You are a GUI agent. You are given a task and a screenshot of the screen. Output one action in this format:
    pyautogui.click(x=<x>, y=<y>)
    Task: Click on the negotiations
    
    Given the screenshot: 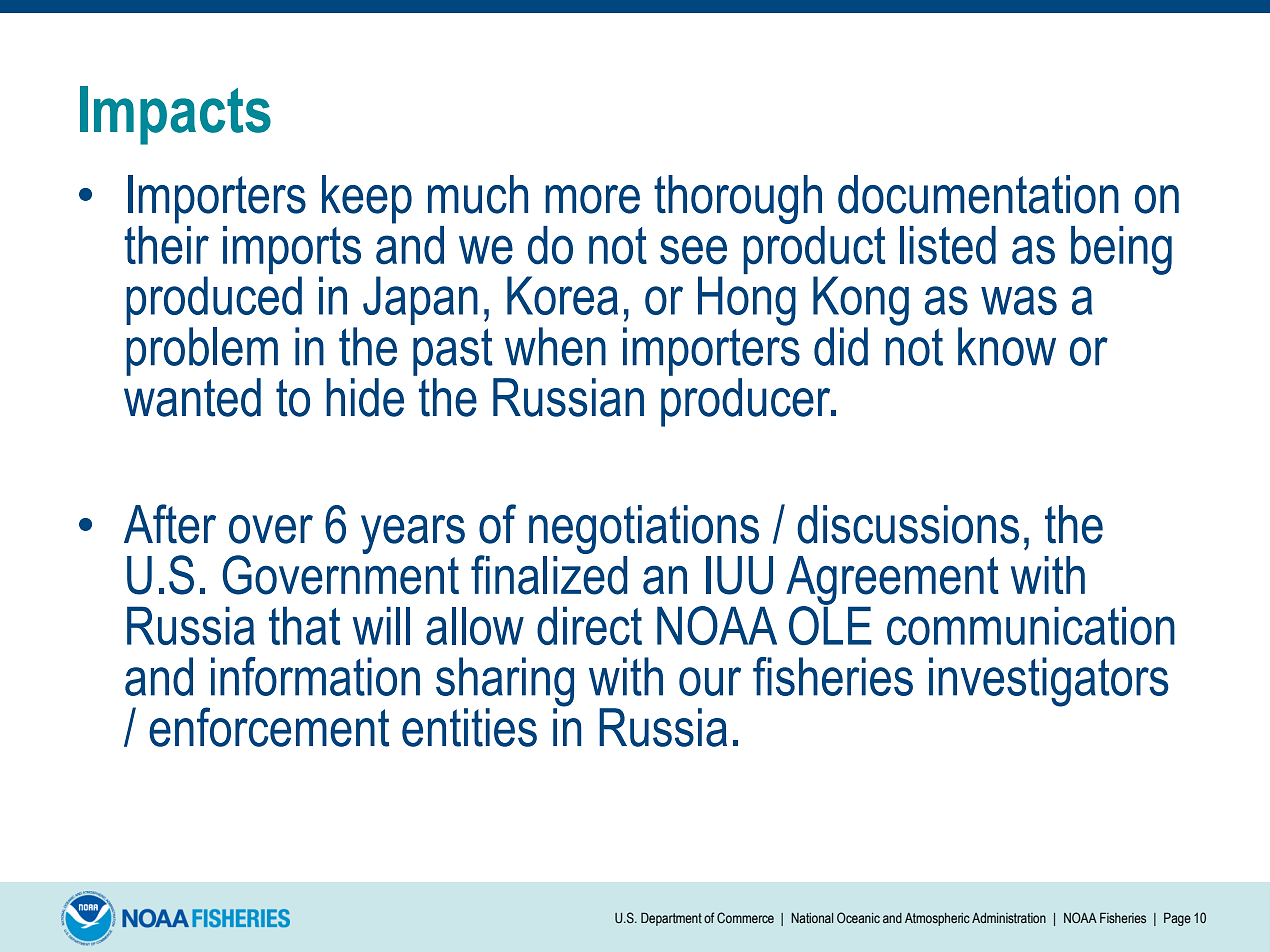 What is the action you would take?
    pyautogui.click(x=644, y=531)
